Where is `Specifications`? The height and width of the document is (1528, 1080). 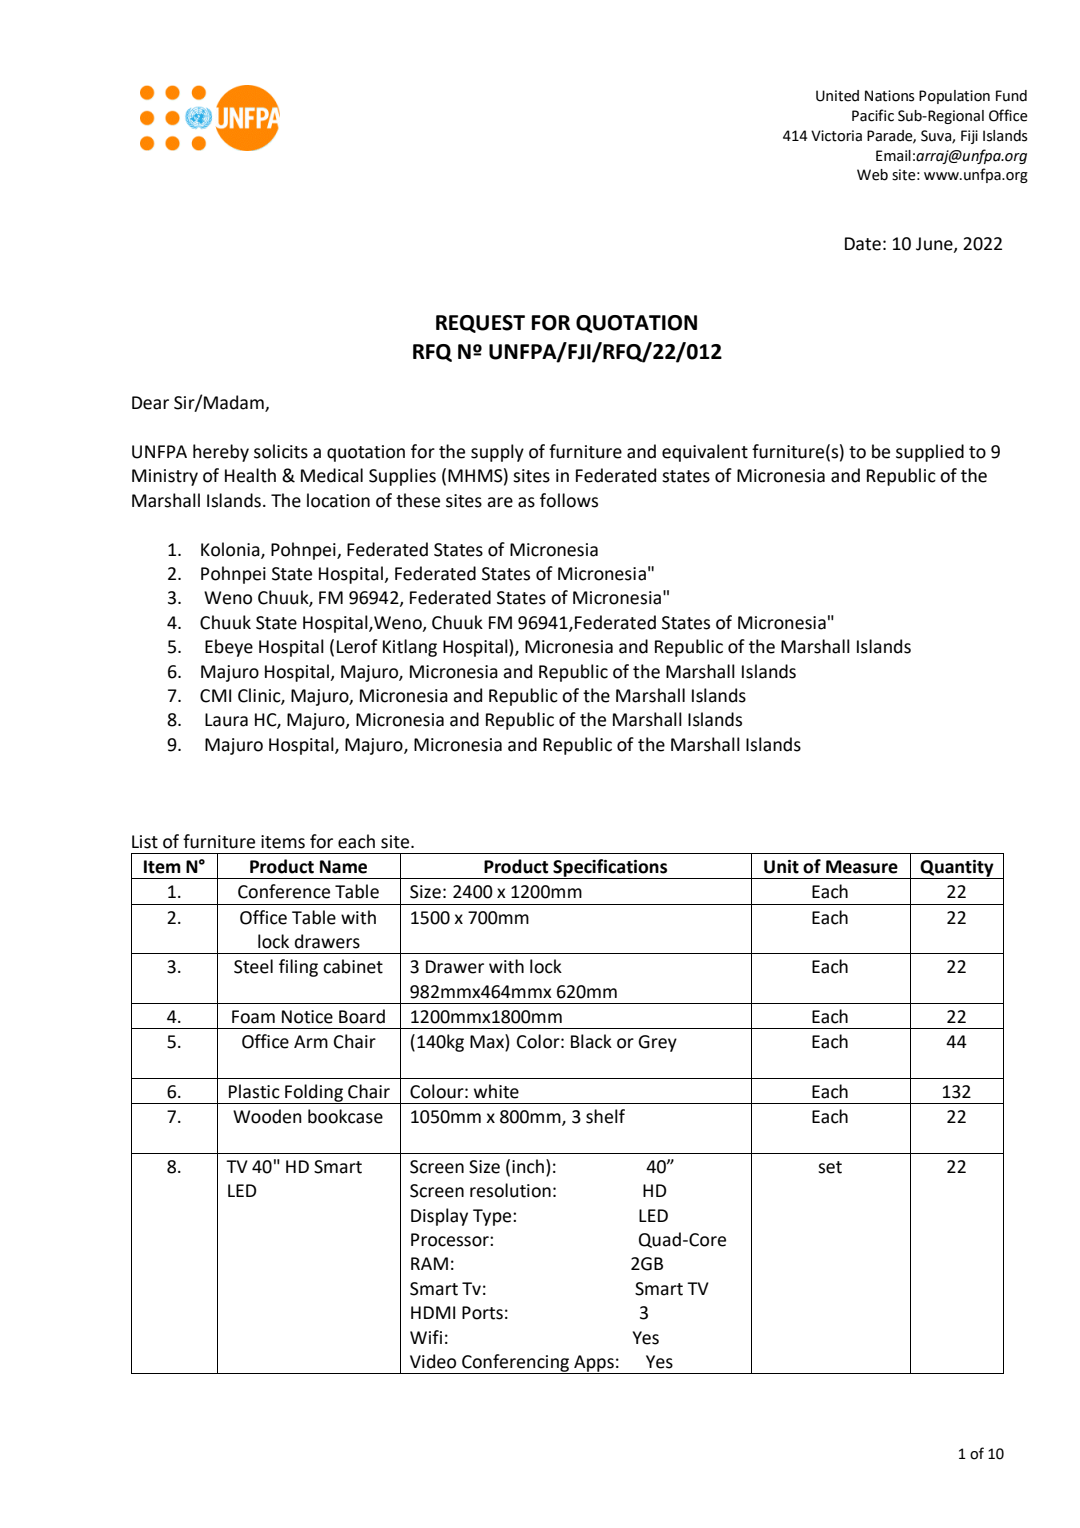 Specifications is located at coordinates (610, 869).
